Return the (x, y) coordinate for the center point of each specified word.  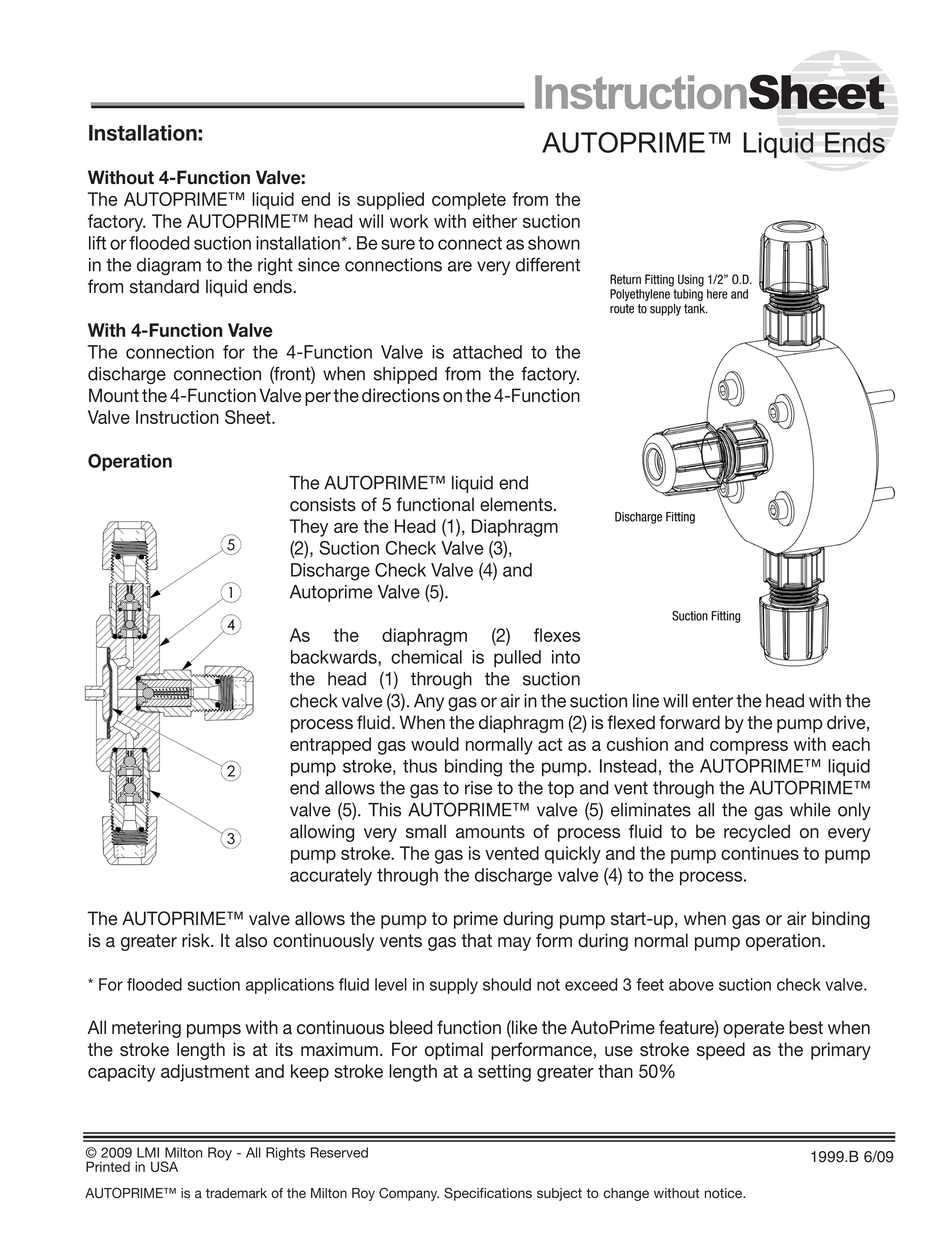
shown (554, 243)
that (476, 940)
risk (197, 940)
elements (517, 504)
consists (323, 504)
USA (164, 1166)
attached (487, 352)
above (691, 984)
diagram (169, 266)
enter (712, 701)
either (495, 221)
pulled (517, 658)
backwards (335, 658)
